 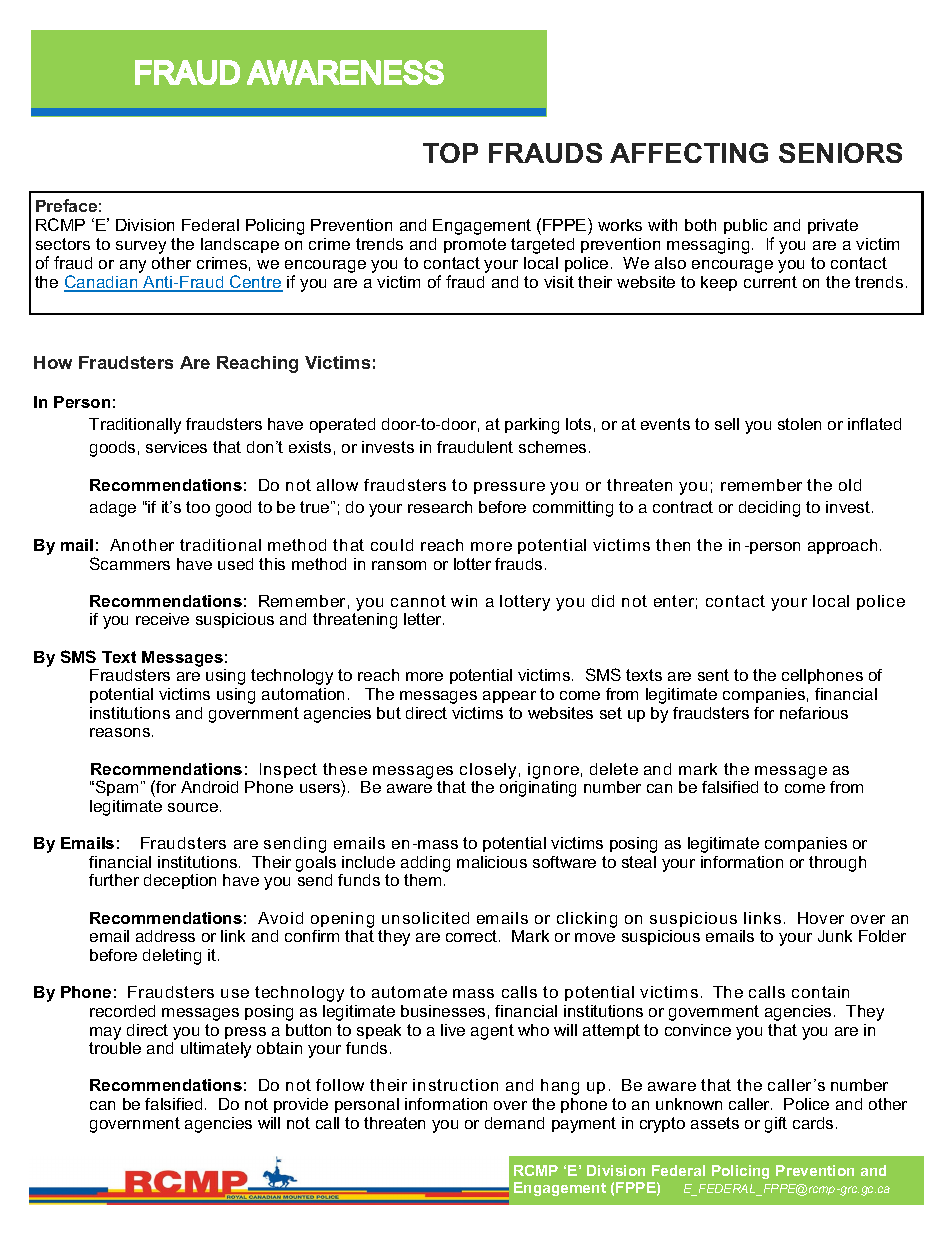 What do you see at coordinates (115, 1048) in the image?
I see `trouble` at bounding box center [115, 1048].
